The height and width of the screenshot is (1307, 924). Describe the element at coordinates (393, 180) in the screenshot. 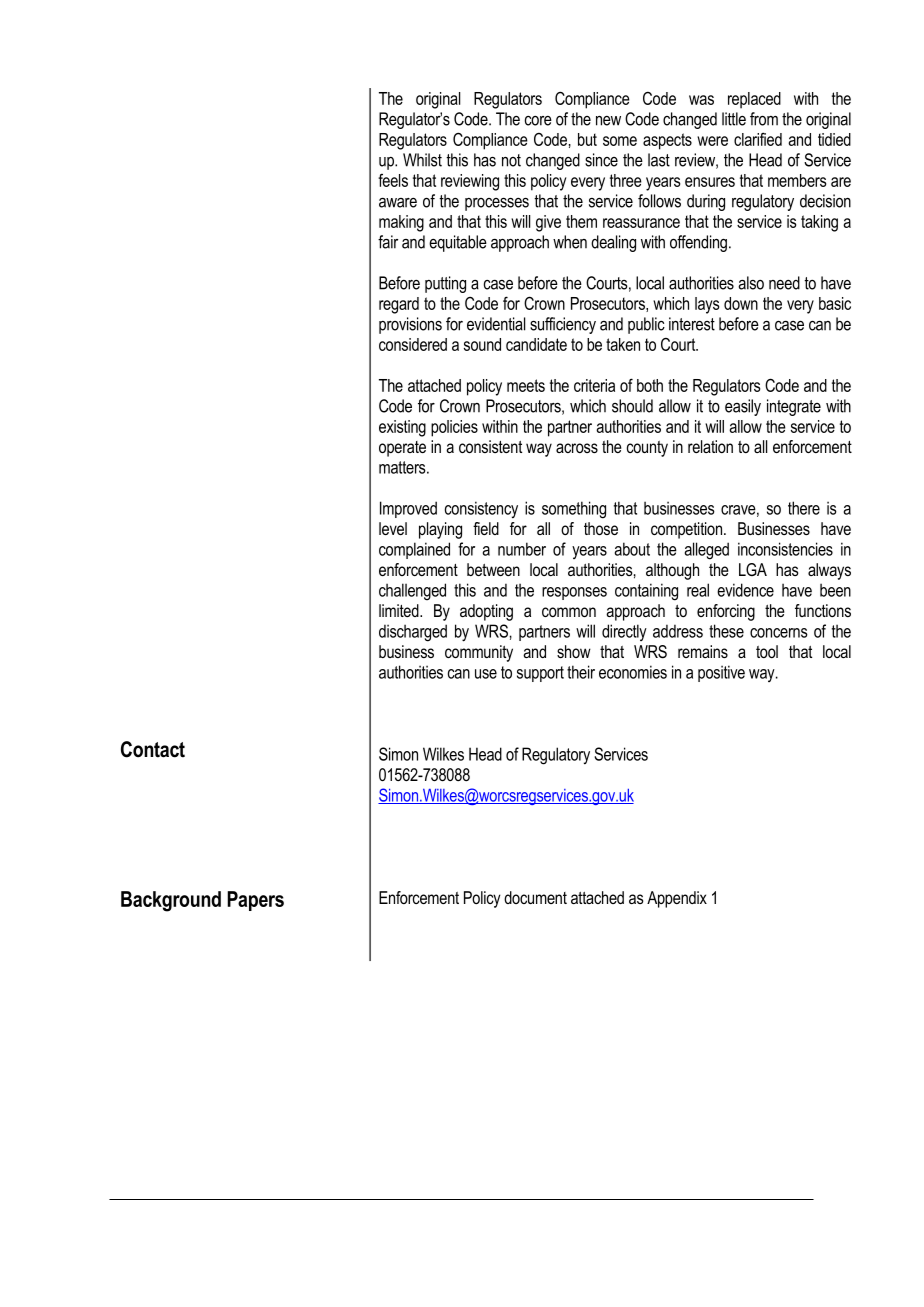

I see `feels` at that location.
